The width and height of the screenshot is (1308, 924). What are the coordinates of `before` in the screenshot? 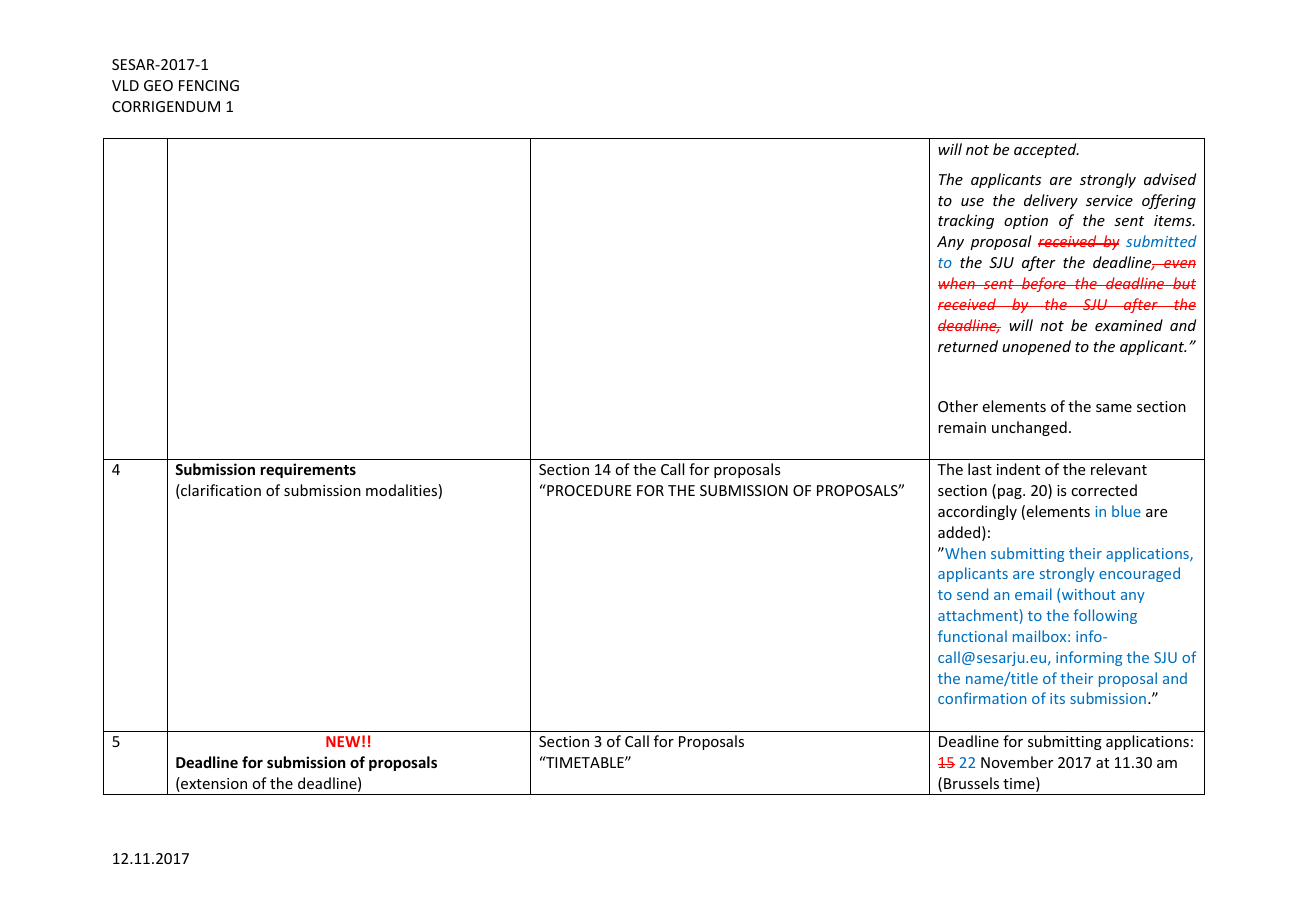 It's located at (1044, 284).
